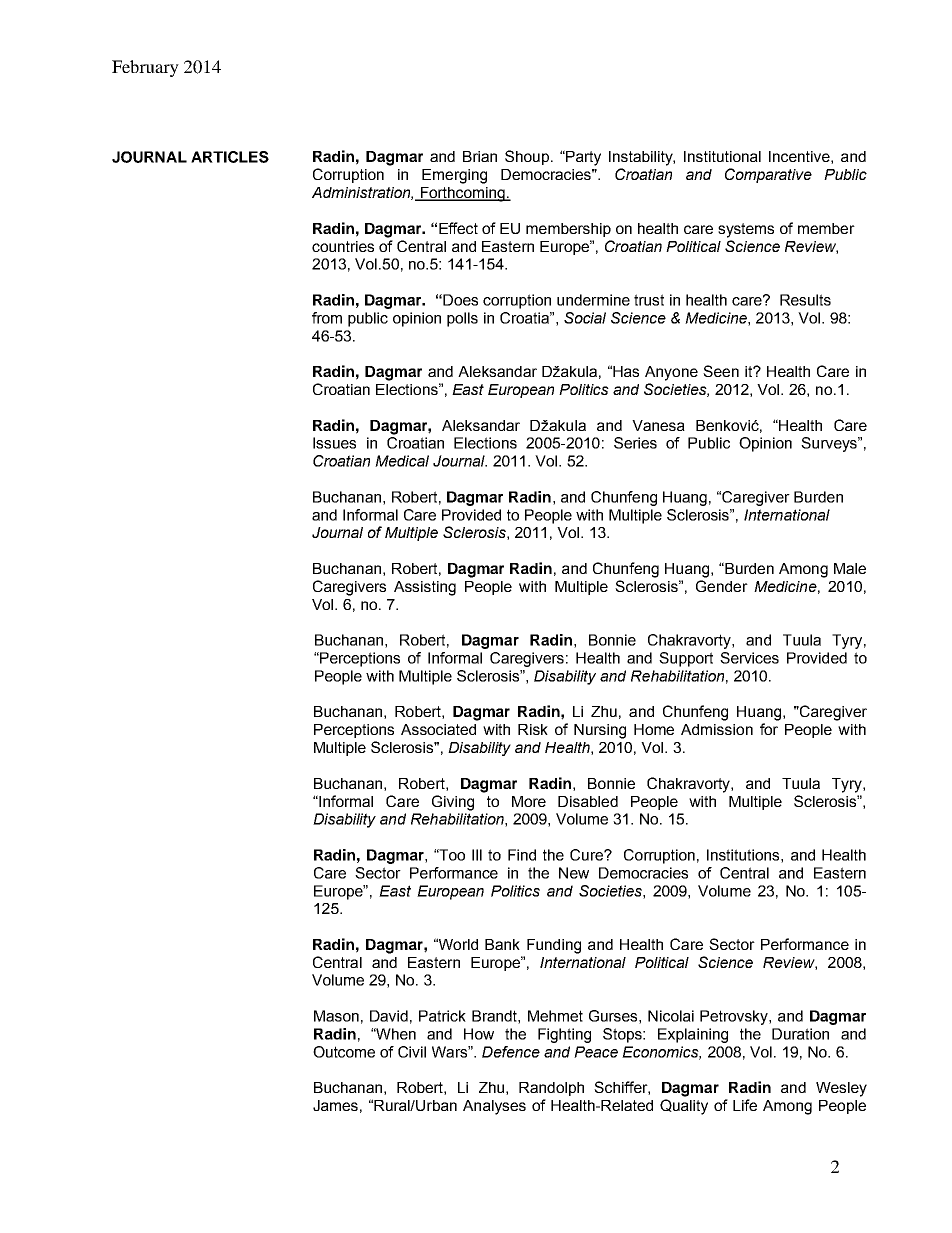 Image resolution: width=952 pixels, height=1233 pixels. I want to click on Admission, so click(717, 729).
